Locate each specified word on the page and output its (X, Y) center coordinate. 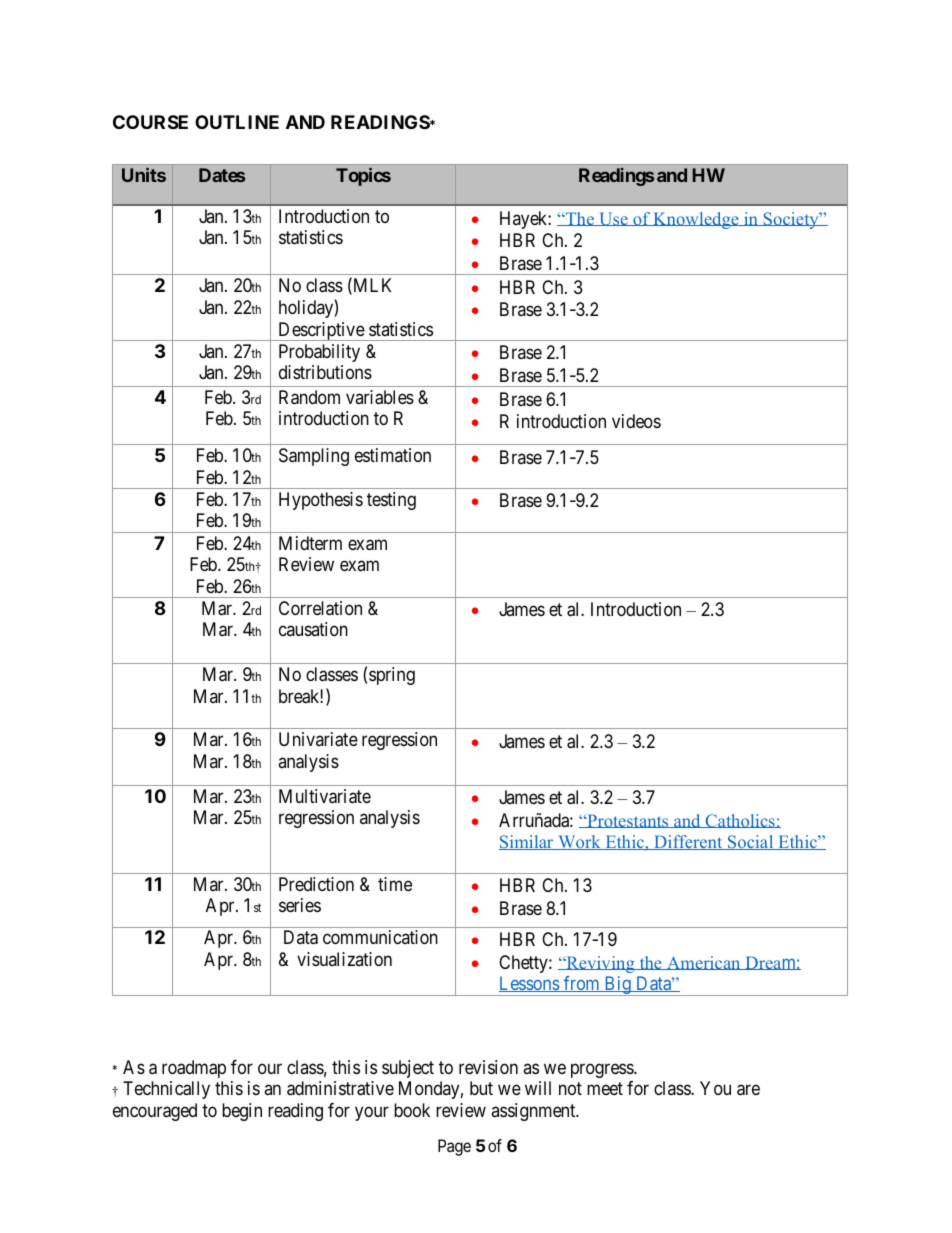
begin (242, 1112)
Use (613, 219)
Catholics (740, 821)
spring (392, 676)
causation (313, 629)
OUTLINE (237, 122)
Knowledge (696, 220)
